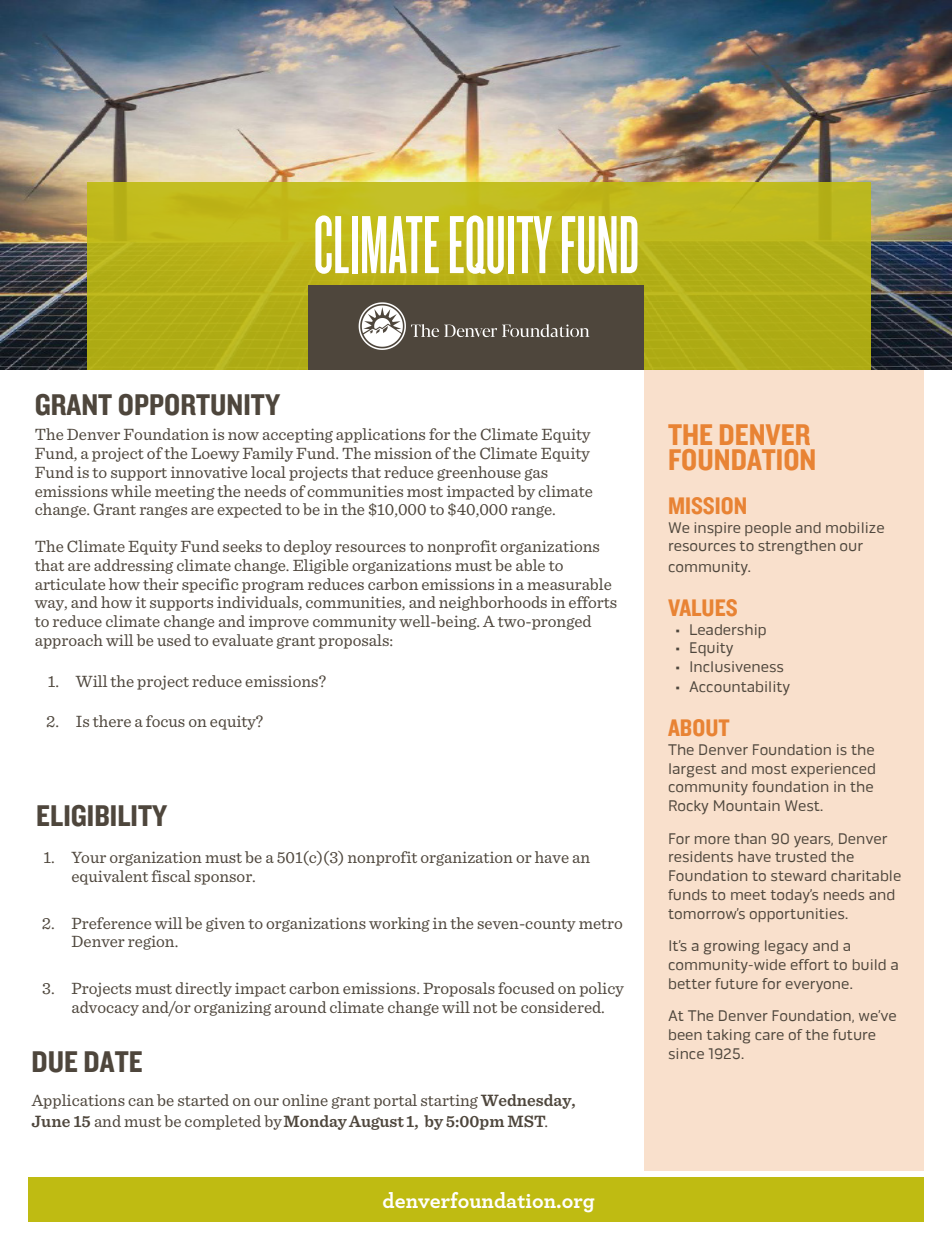 The height and width of the document is (1233, 952). What do you see at coordinates (686, 1053) in the document?
I see `since` at bounding box center [686, 1053].
